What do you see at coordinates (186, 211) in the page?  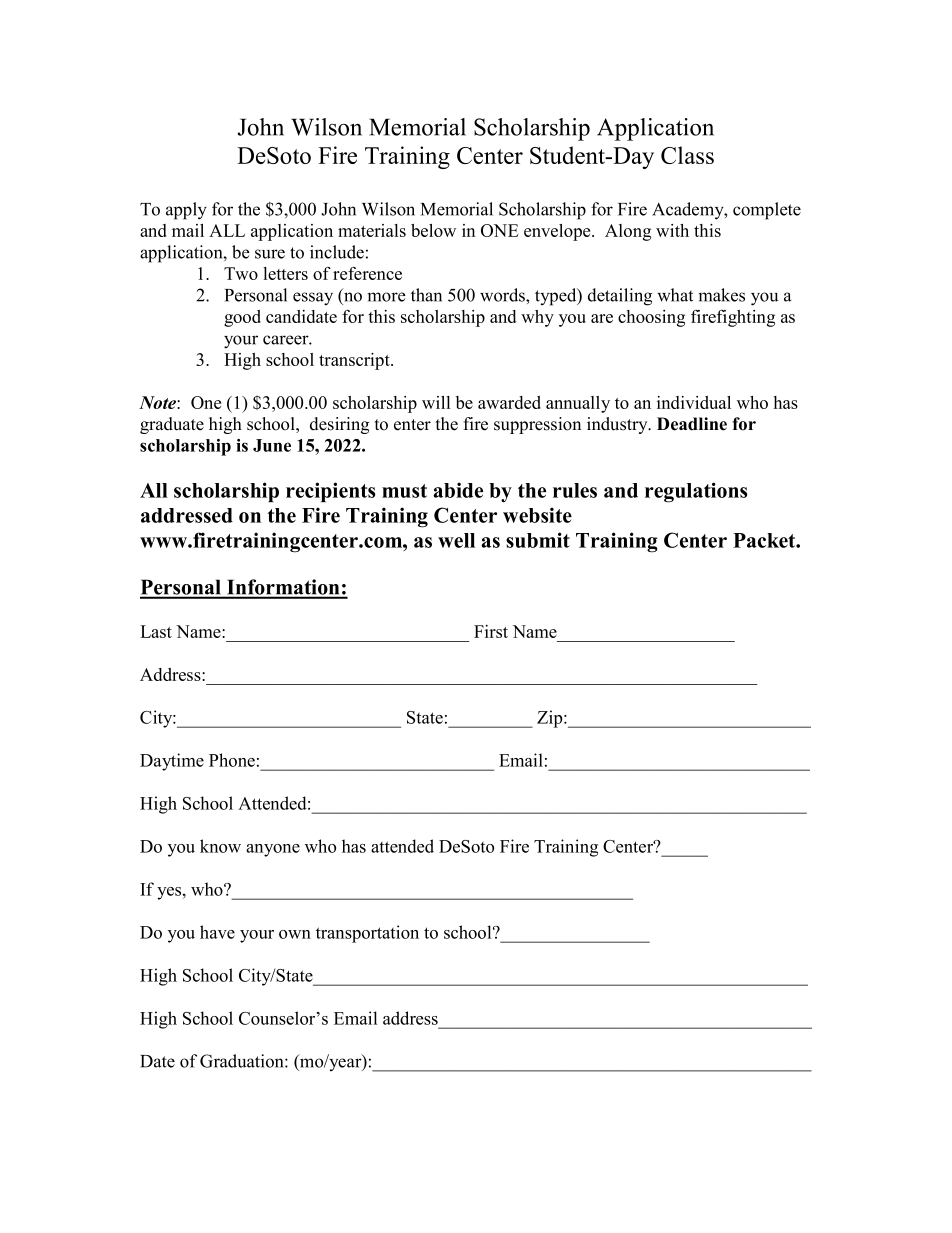 I see `apply` at bounding box center [186, 211].
